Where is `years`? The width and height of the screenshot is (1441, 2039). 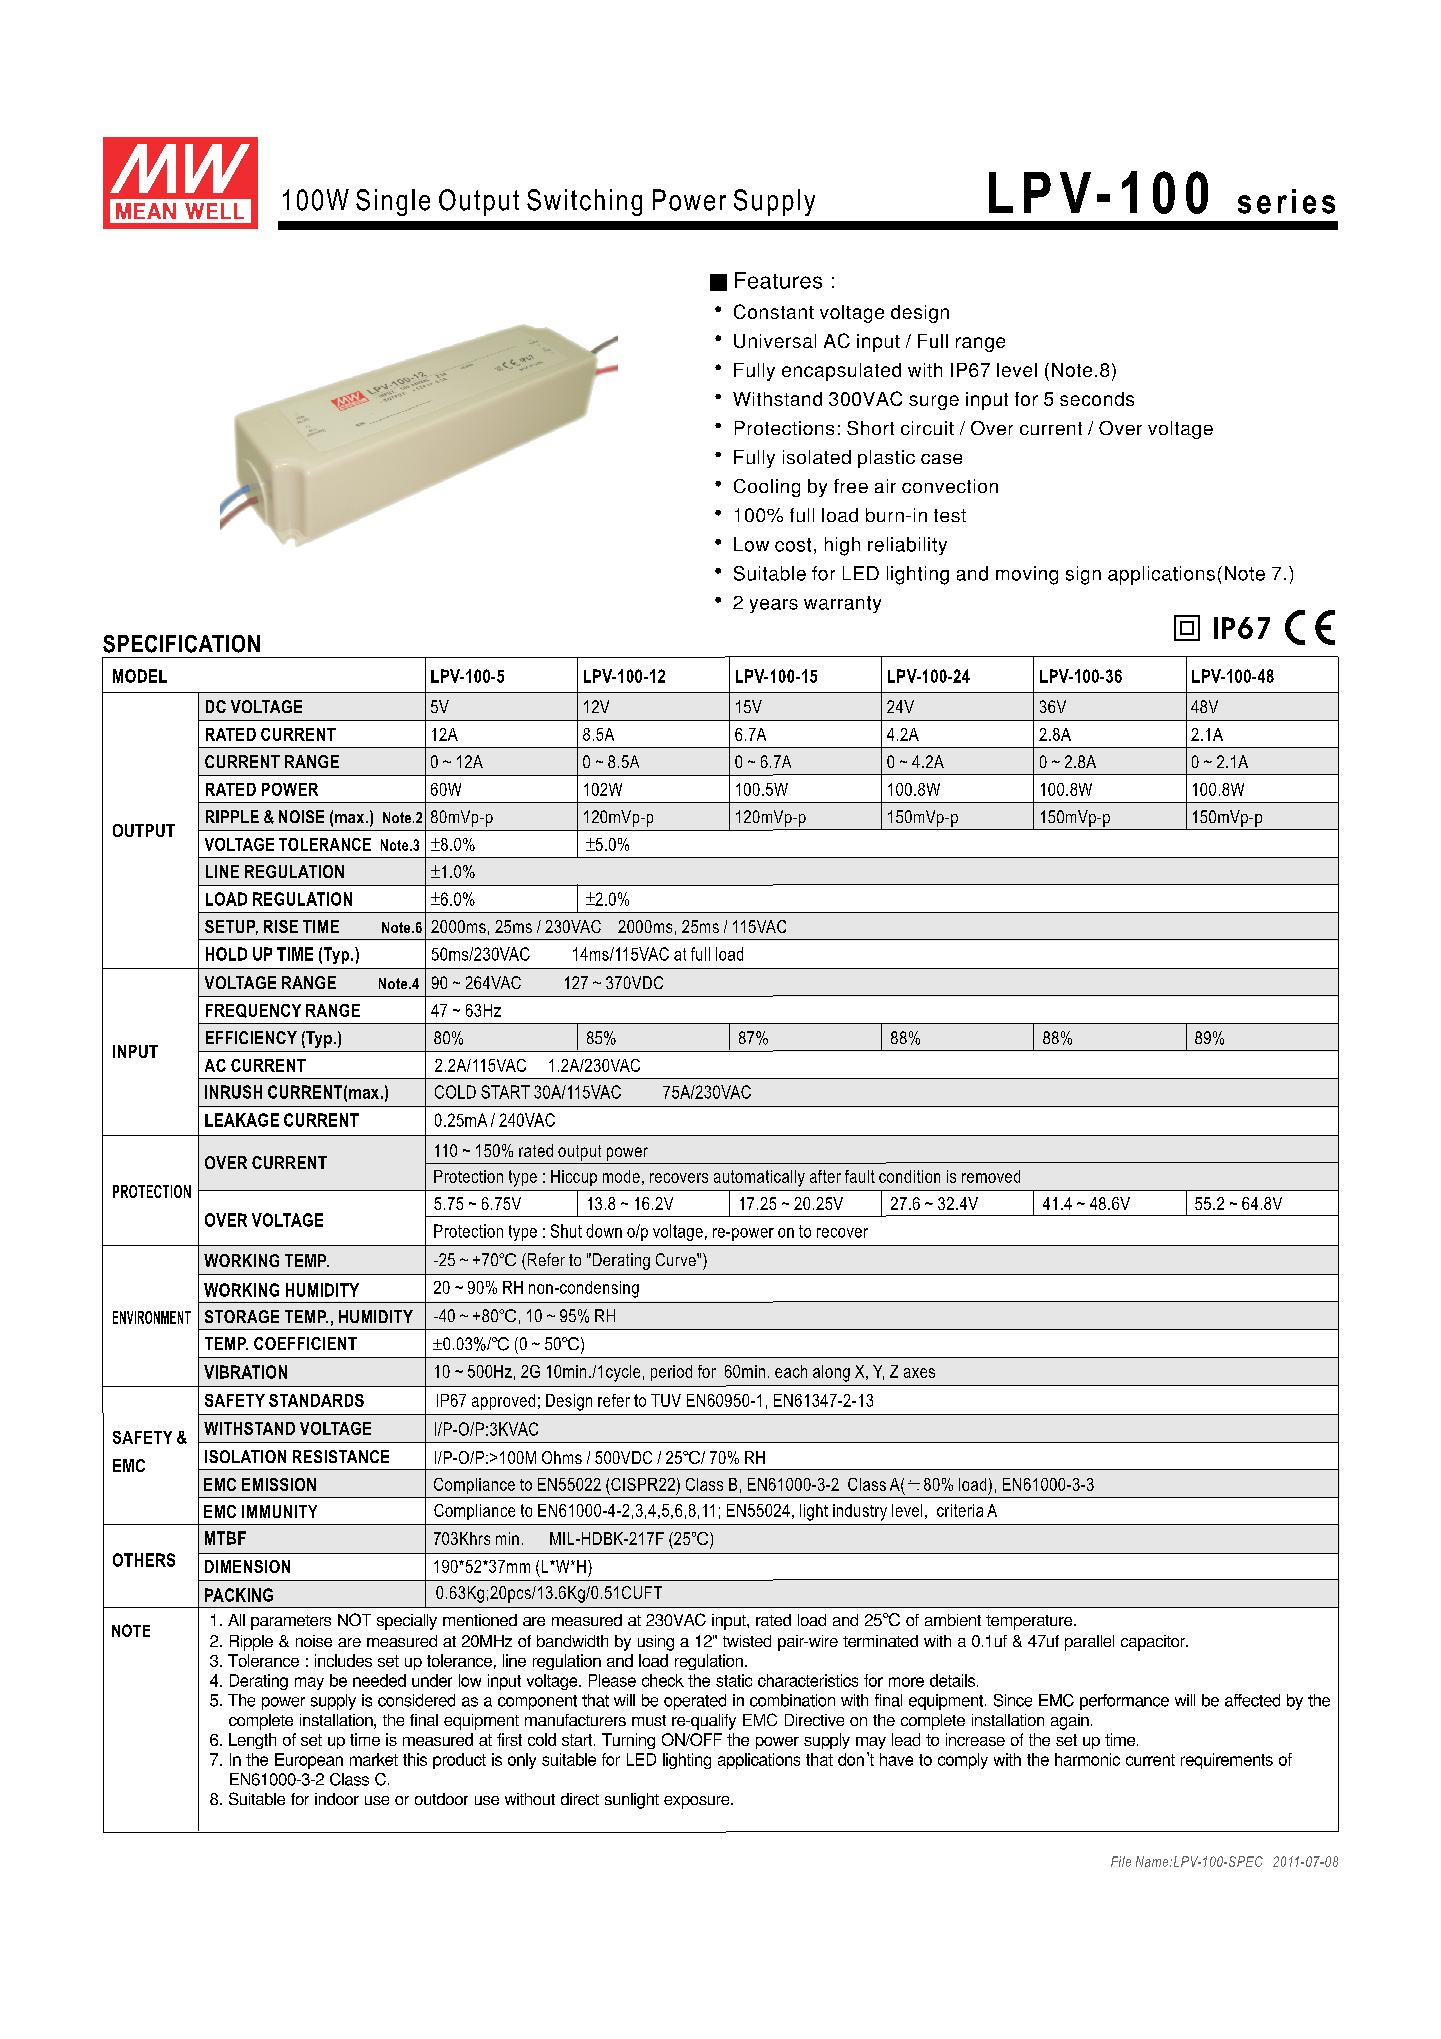 years is located at coordinates (774, 606).
